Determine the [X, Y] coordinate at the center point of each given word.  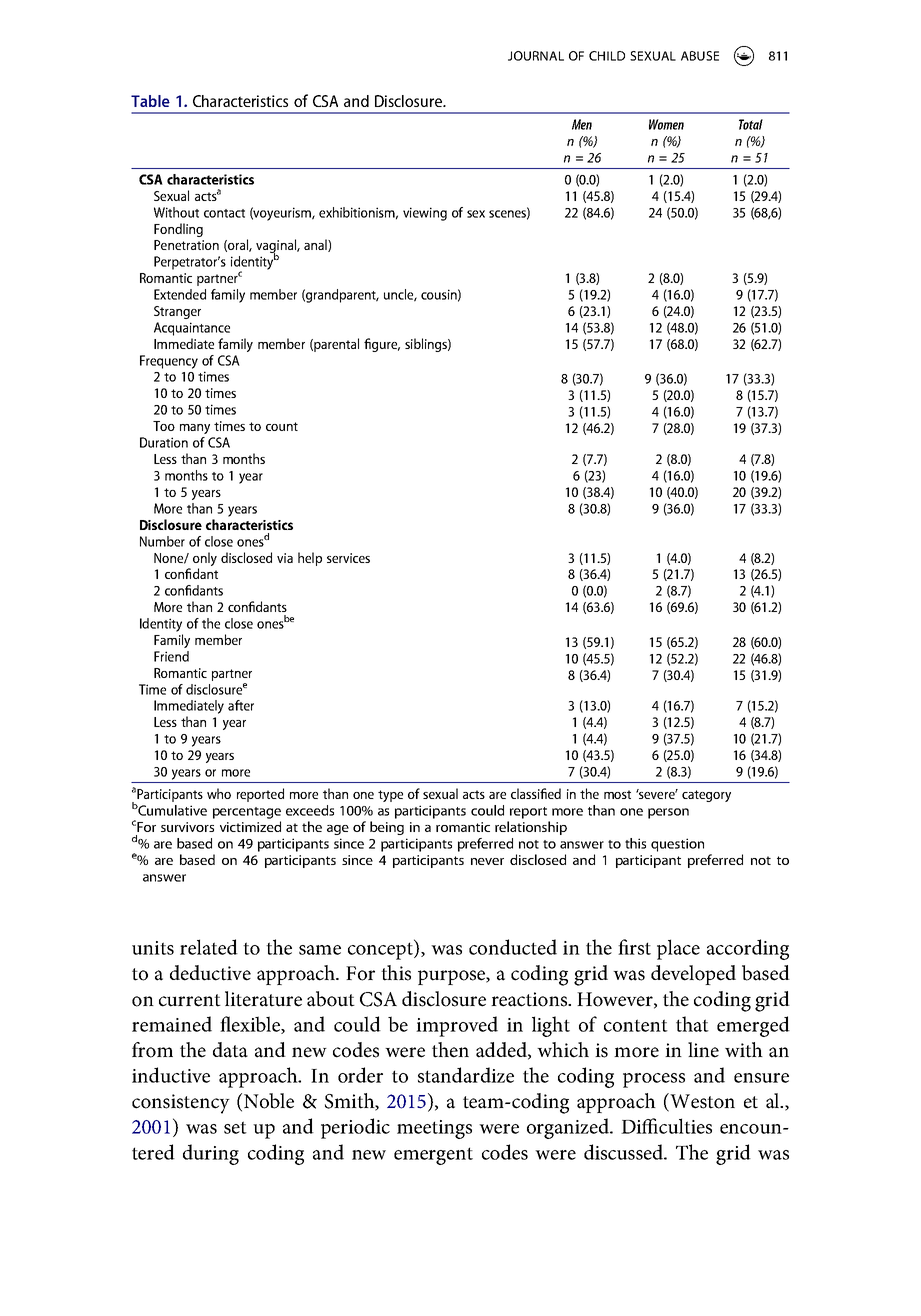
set [235, 1127]
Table [150, 101]
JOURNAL [536, 56]
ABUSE [700, 56]
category [706, 796]
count [282, 426]
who [219, 793]
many [195, 429]
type [390, 796]
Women [666, 124]
